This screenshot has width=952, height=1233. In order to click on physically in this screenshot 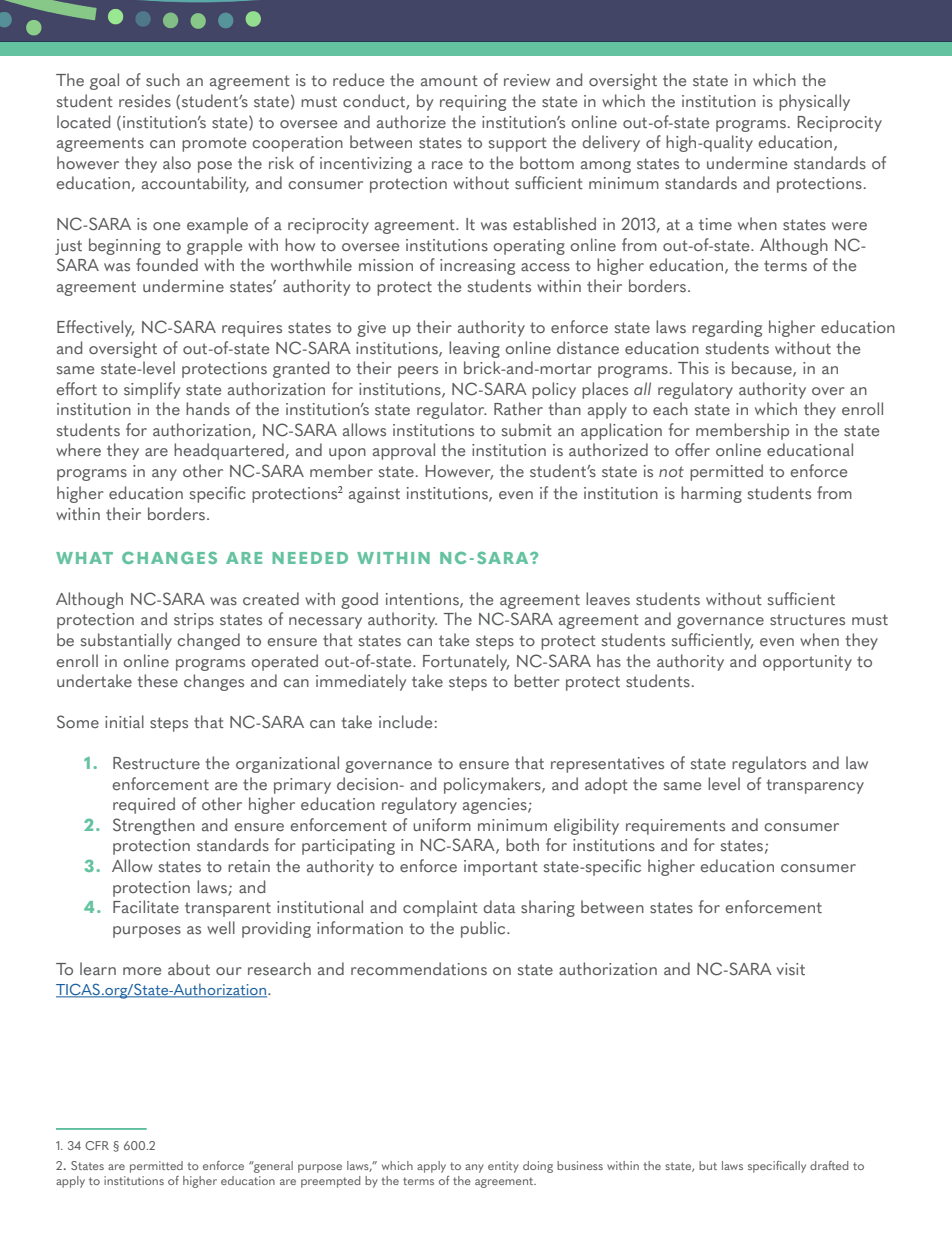, I will do `click(814, 102)`.
